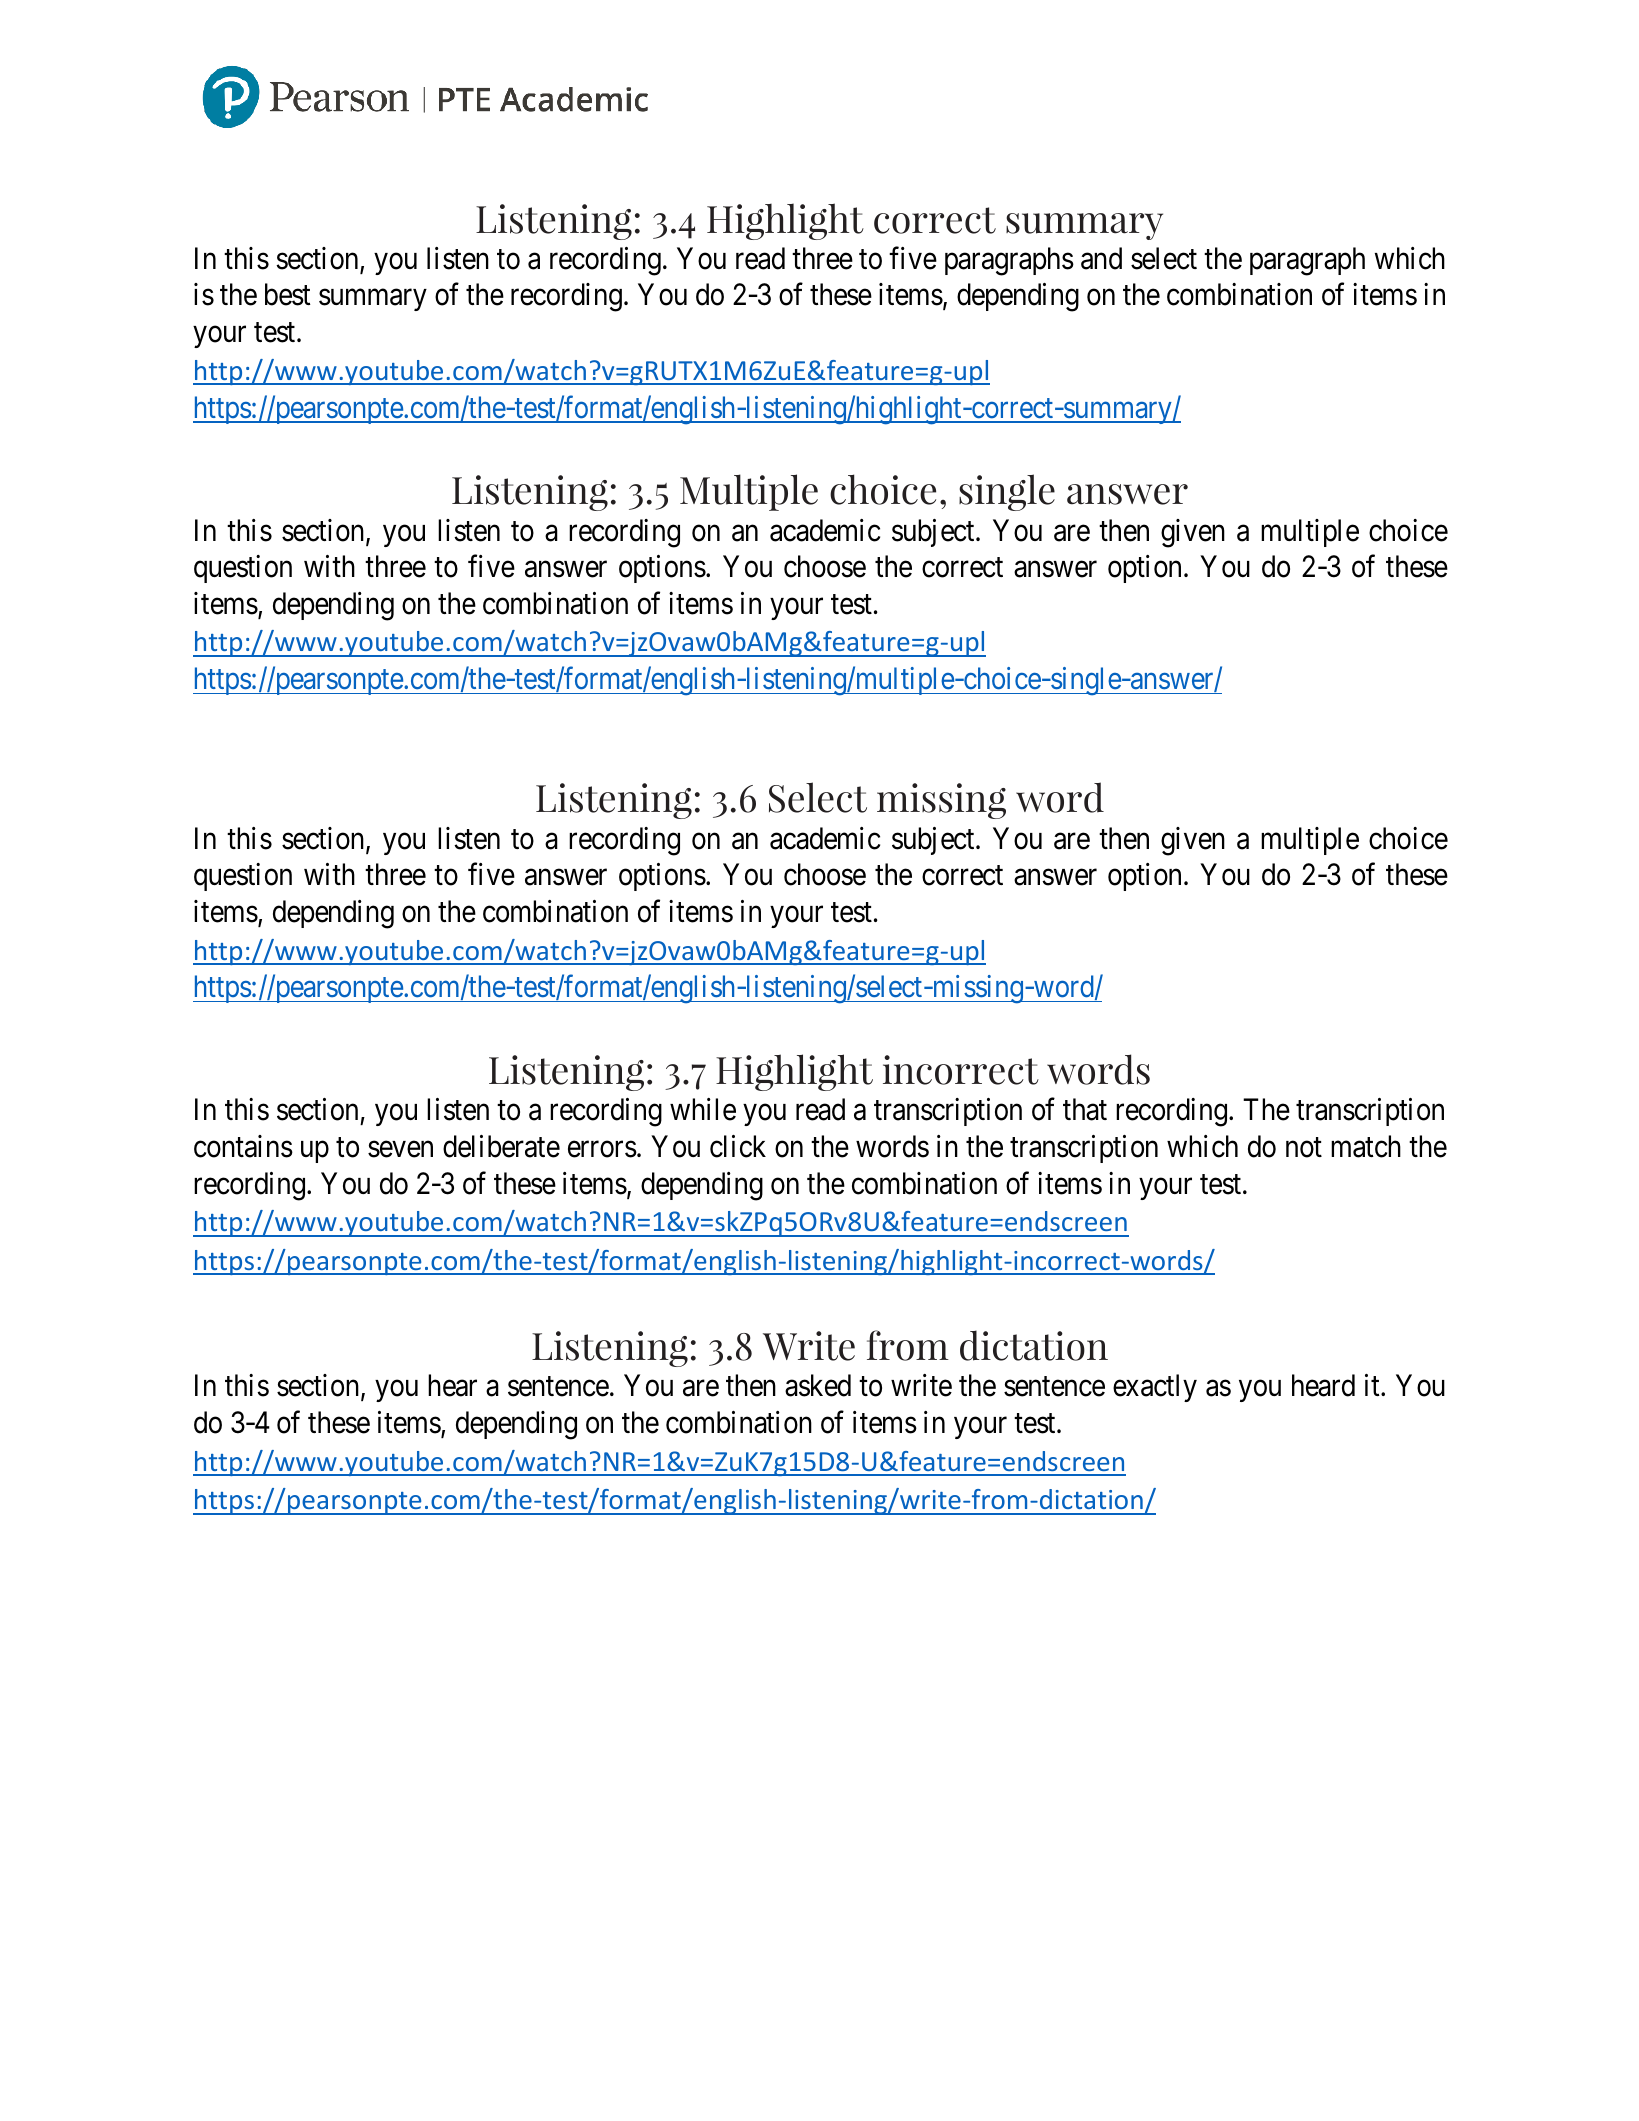 This screenshot has height=2121, width=1639. I want to click on match, so click(1366, 1146).
